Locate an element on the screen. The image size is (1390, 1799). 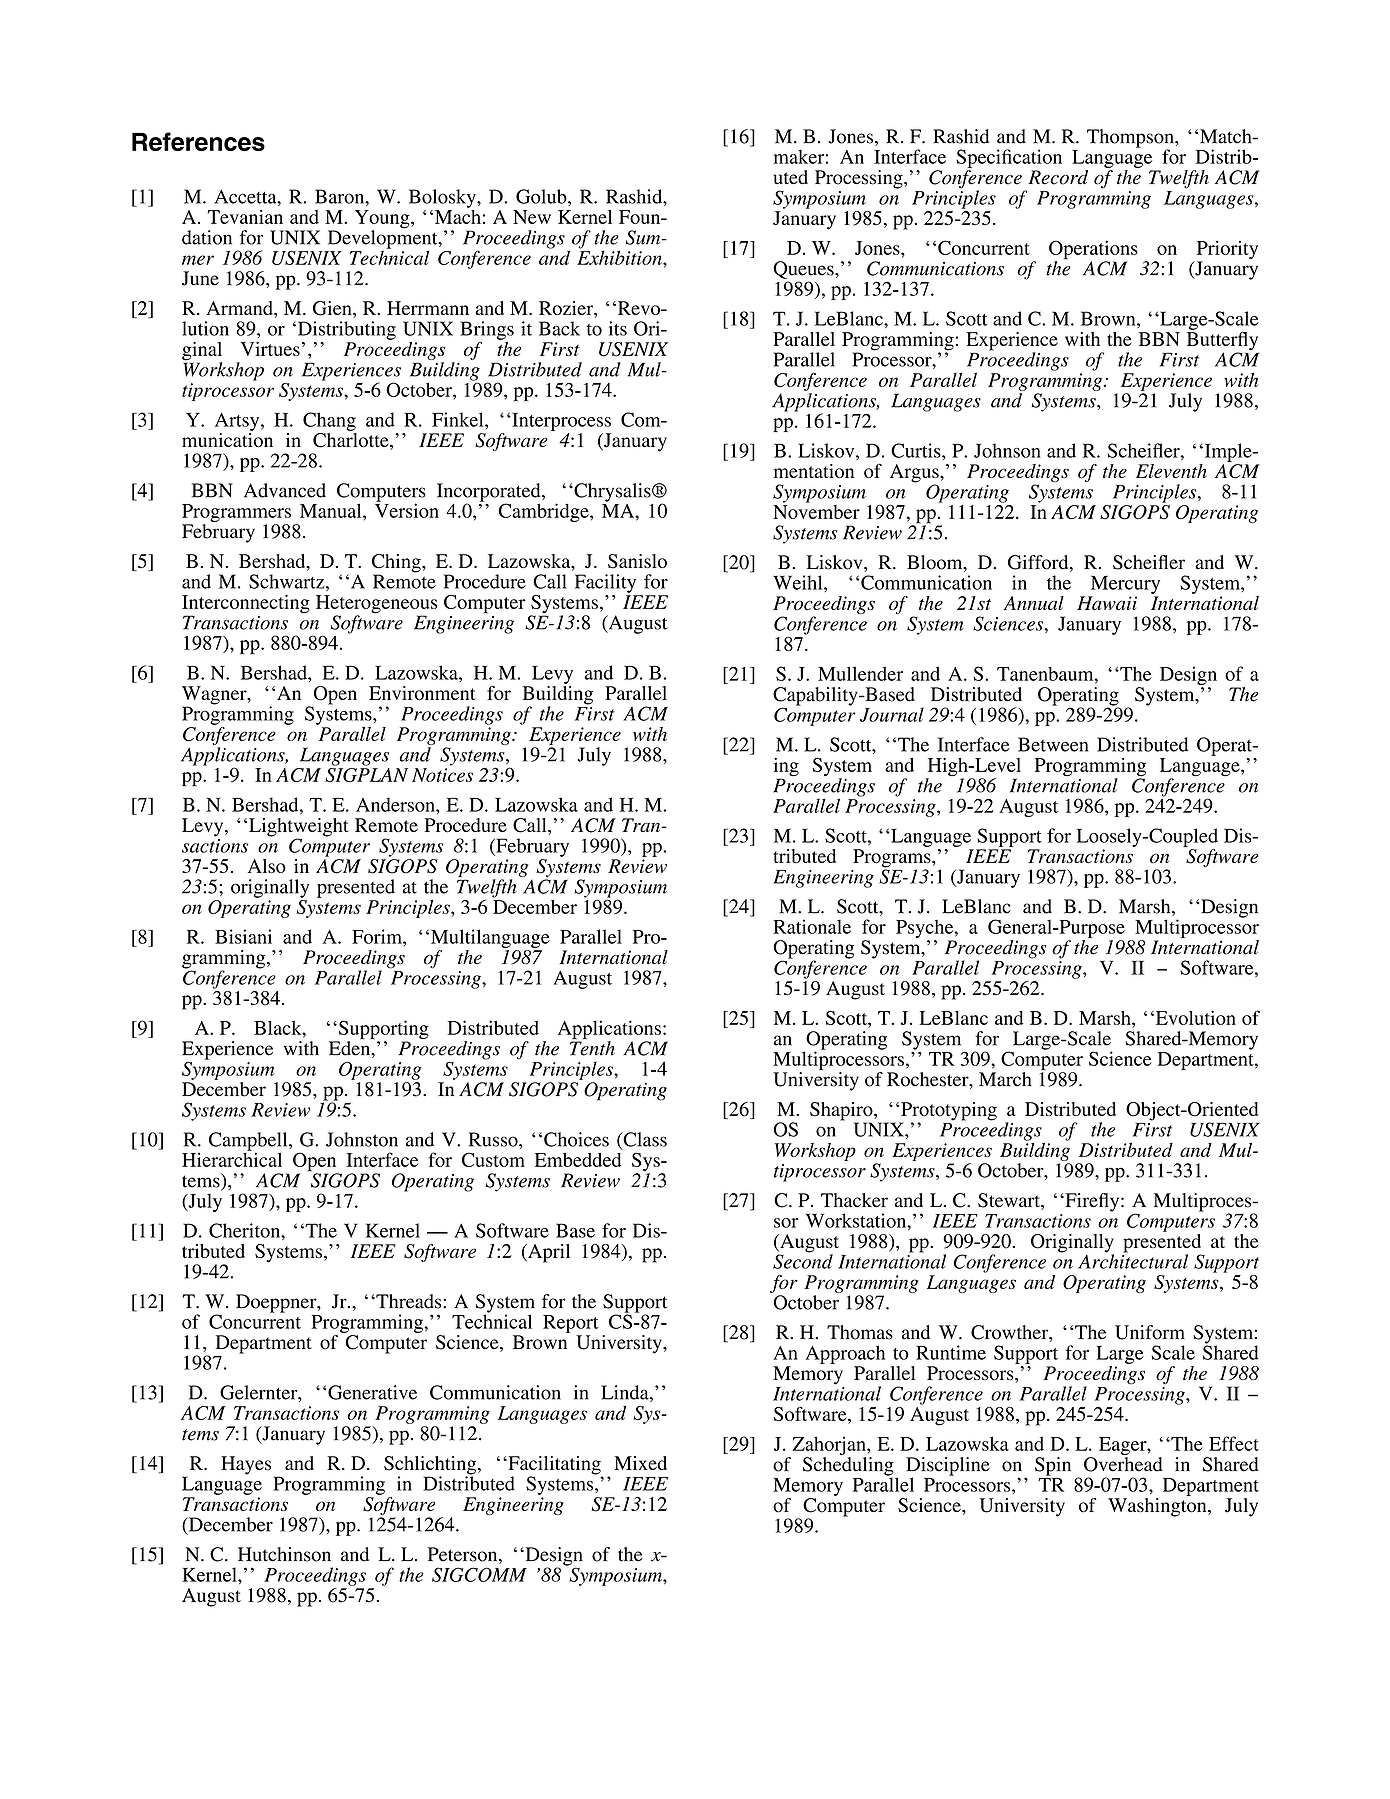
Hutchinson is located at coordinates (284, 1554).
